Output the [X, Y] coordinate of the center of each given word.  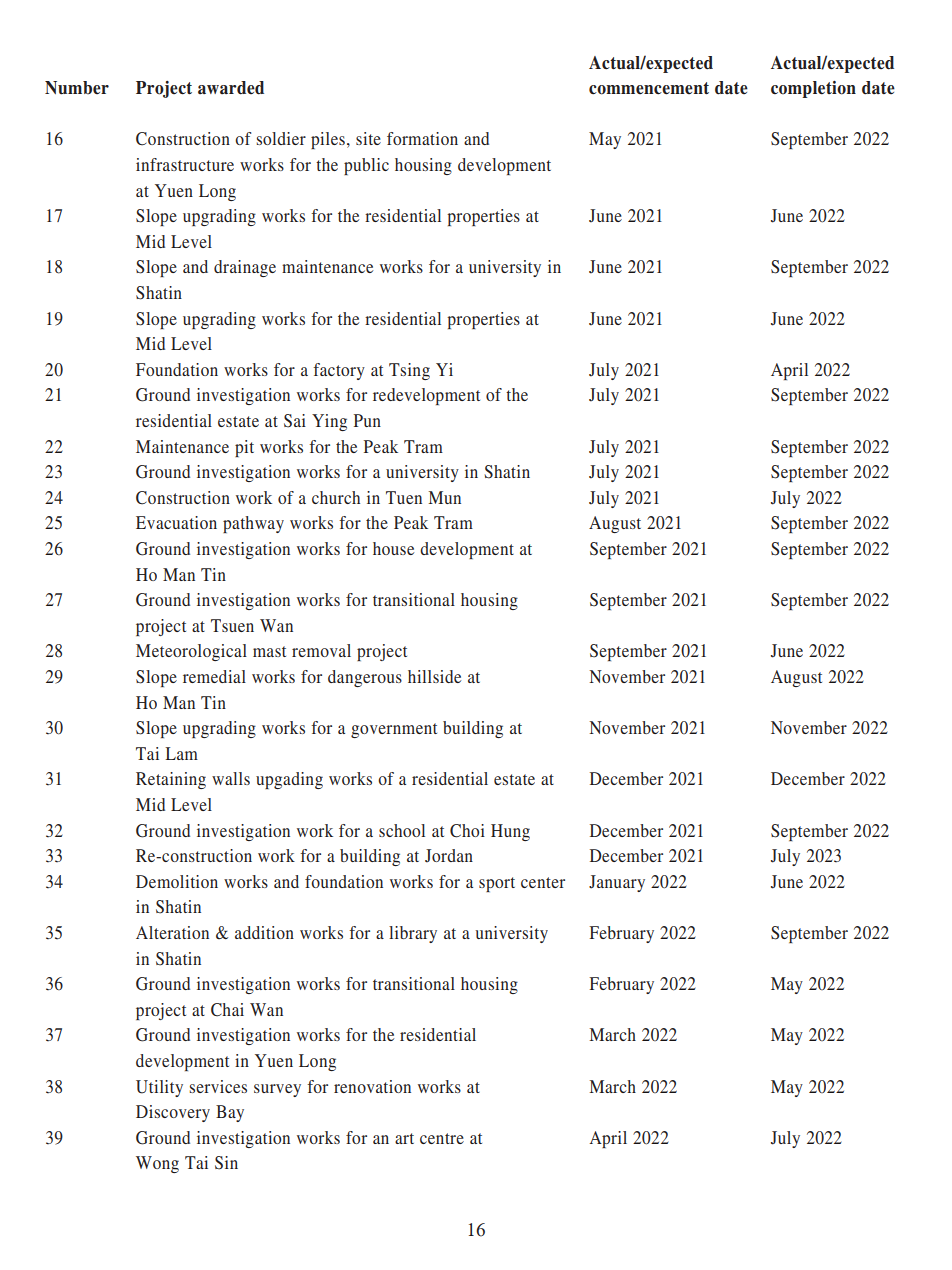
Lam [181, 753]
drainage [245, 268]
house [393, 548]
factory [339, 371]
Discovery [173, 1113]
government [394, 730]
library [413, 934]
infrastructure [185, 164]
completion [813, 89]
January [617, 883]
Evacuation [176, 522]
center [543, 882]
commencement [649, 88]
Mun [445, 497]
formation [422, 138]
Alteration [172, 932]
